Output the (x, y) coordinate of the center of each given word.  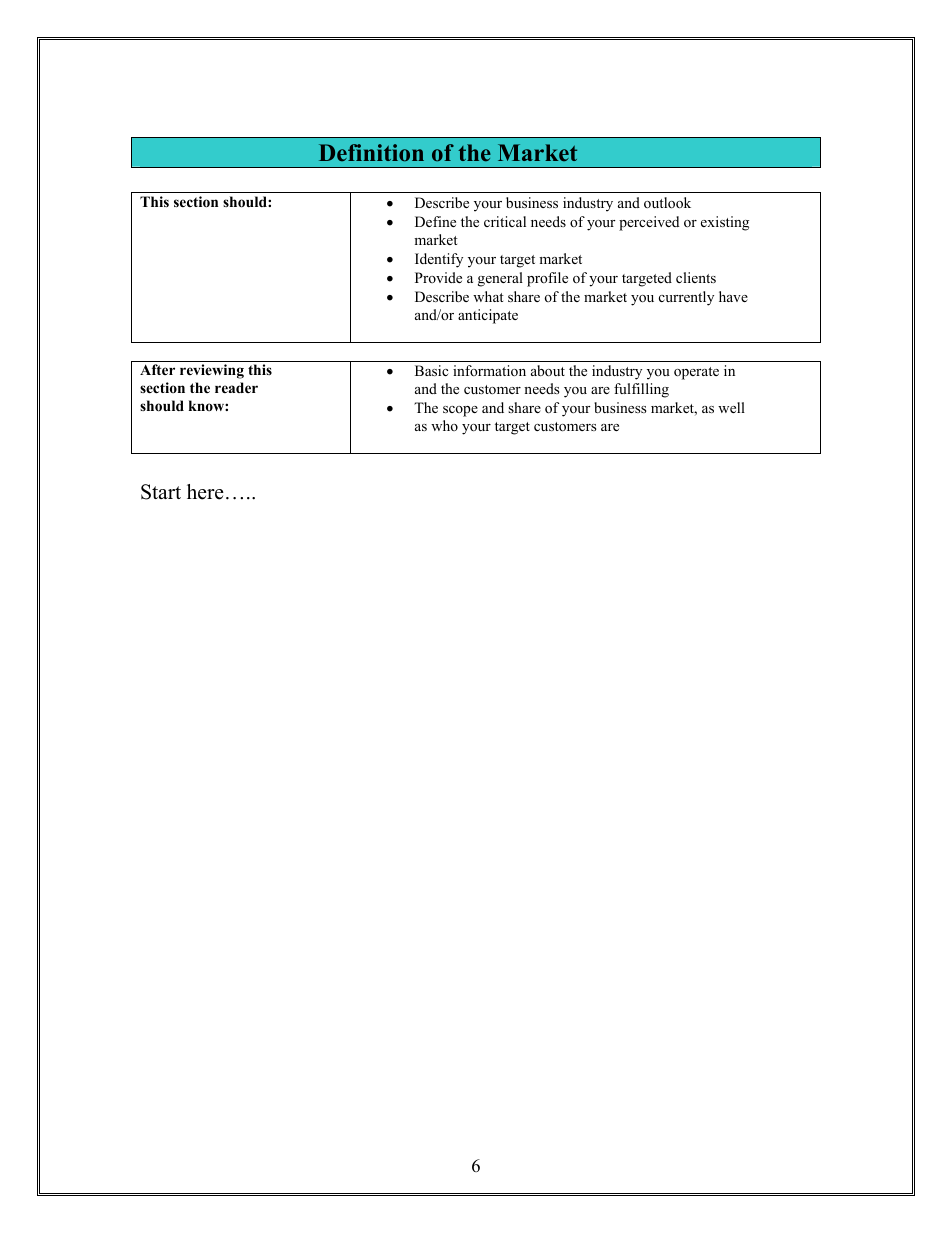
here (205, 492)
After (157, 369)
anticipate (488, 316)
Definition (371, 152)
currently (686, 298)
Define (435, 221)
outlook (667, 202)
